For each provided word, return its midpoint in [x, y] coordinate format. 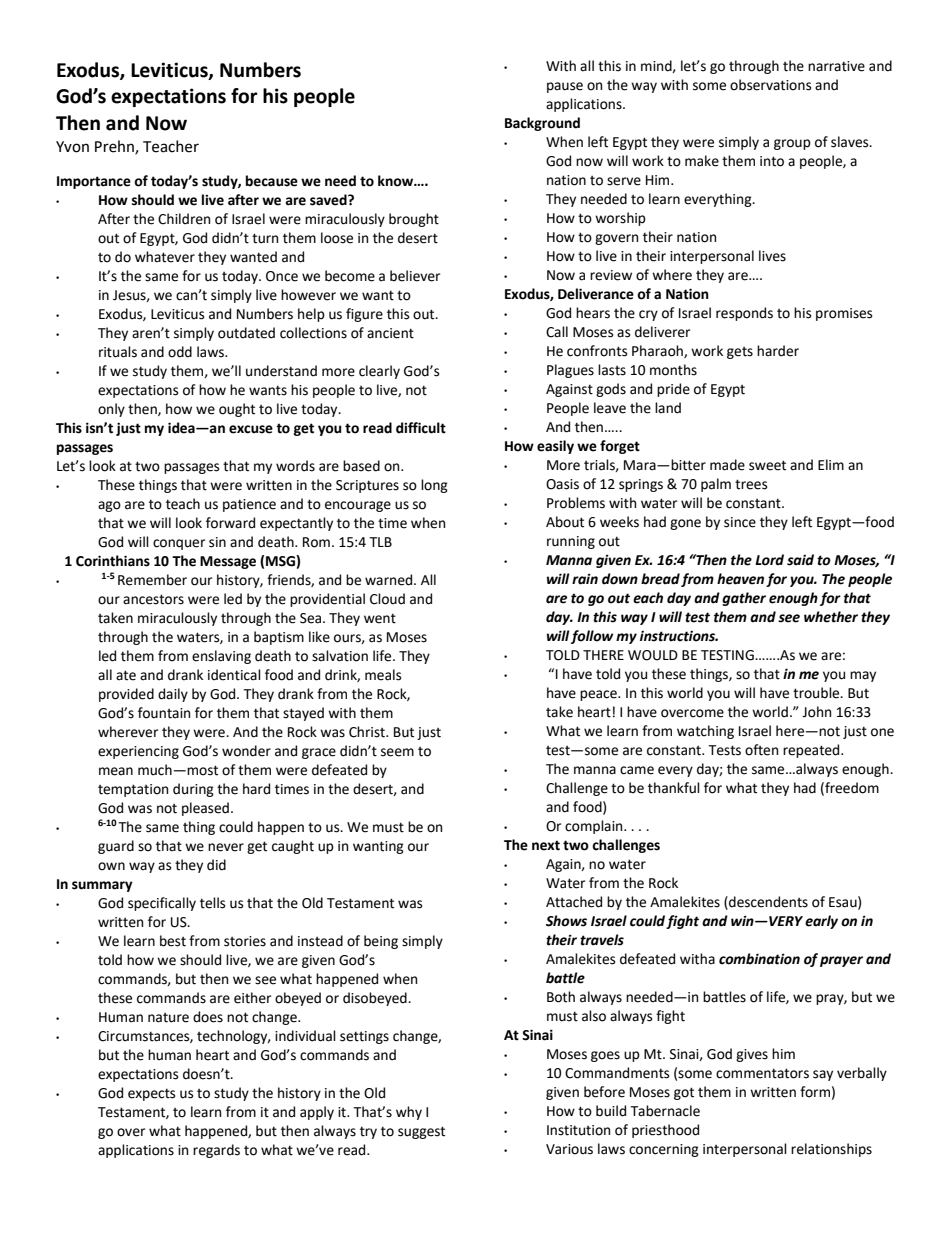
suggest [421, 1132]
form [815, 1092]
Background [542, 124]
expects [151, 1094]
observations [770, 85]
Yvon [72, 147]
